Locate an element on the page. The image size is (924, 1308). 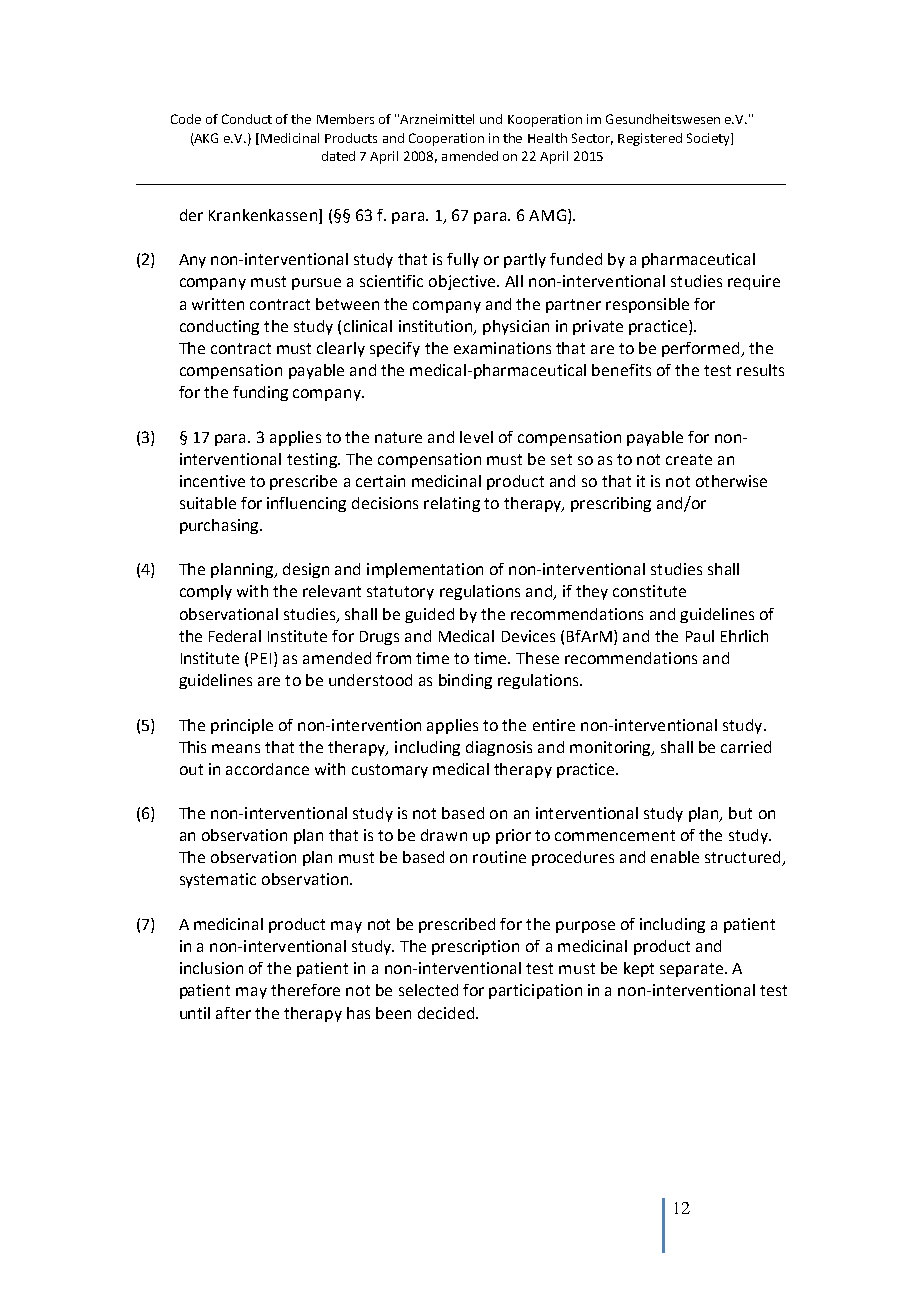
responsible is located at coordinates (647, 305).
